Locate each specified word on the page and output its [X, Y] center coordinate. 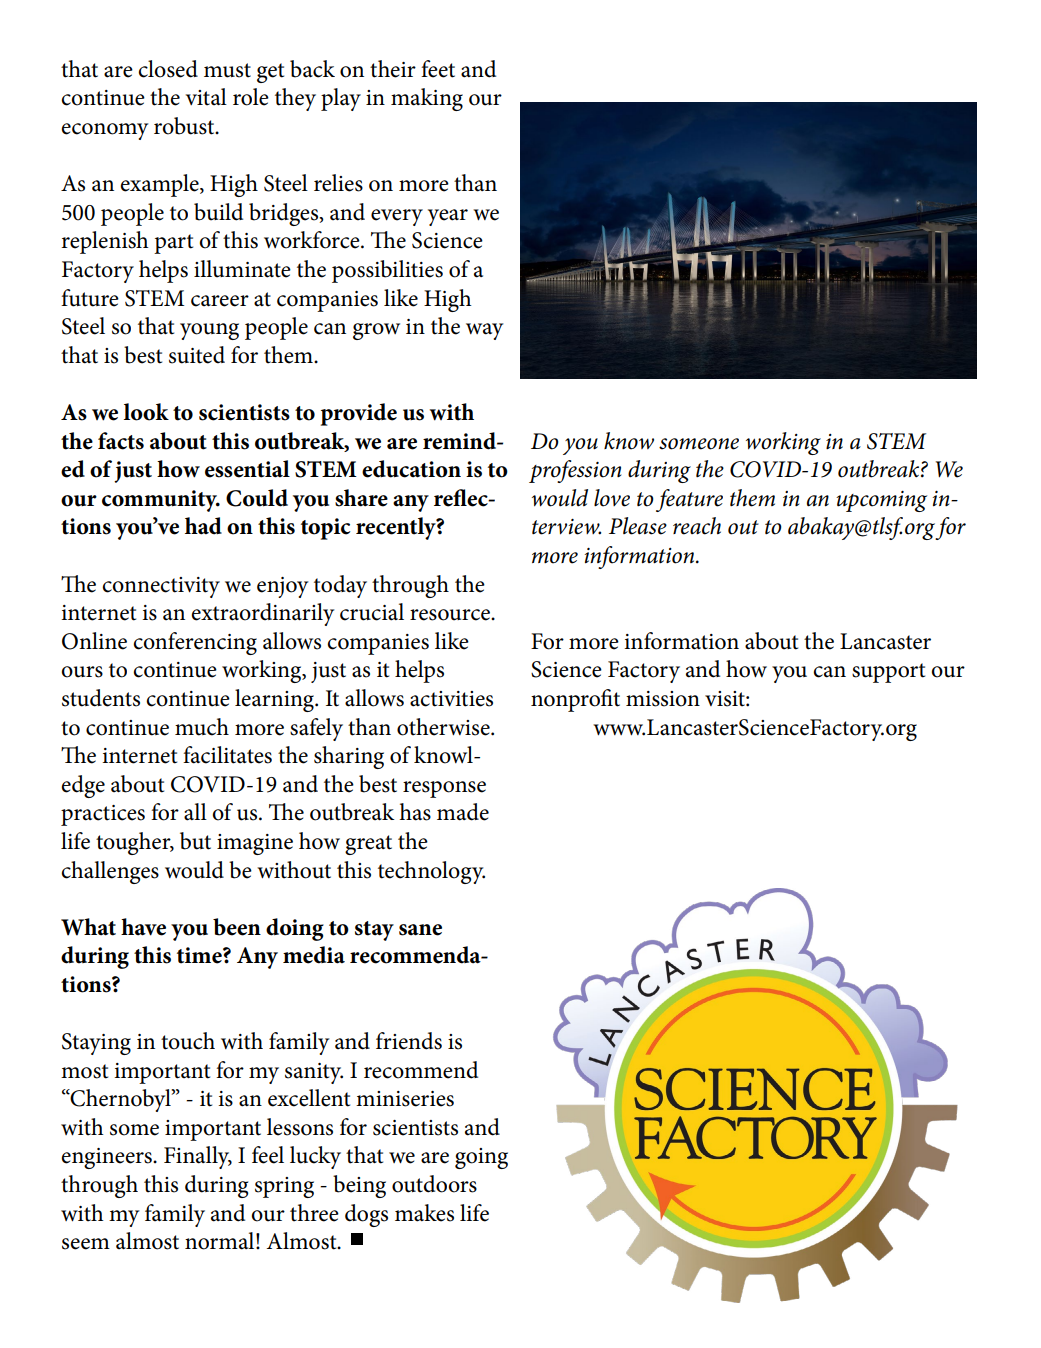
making [427, 99]
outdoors [434, 1184]
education [411, 469]
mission [663, 699]
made [463, 812]
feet [438, 69]
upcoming [881, 501]
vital [206, 97]
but [195, 841]
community [160, 501]
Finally [198, 1157]
